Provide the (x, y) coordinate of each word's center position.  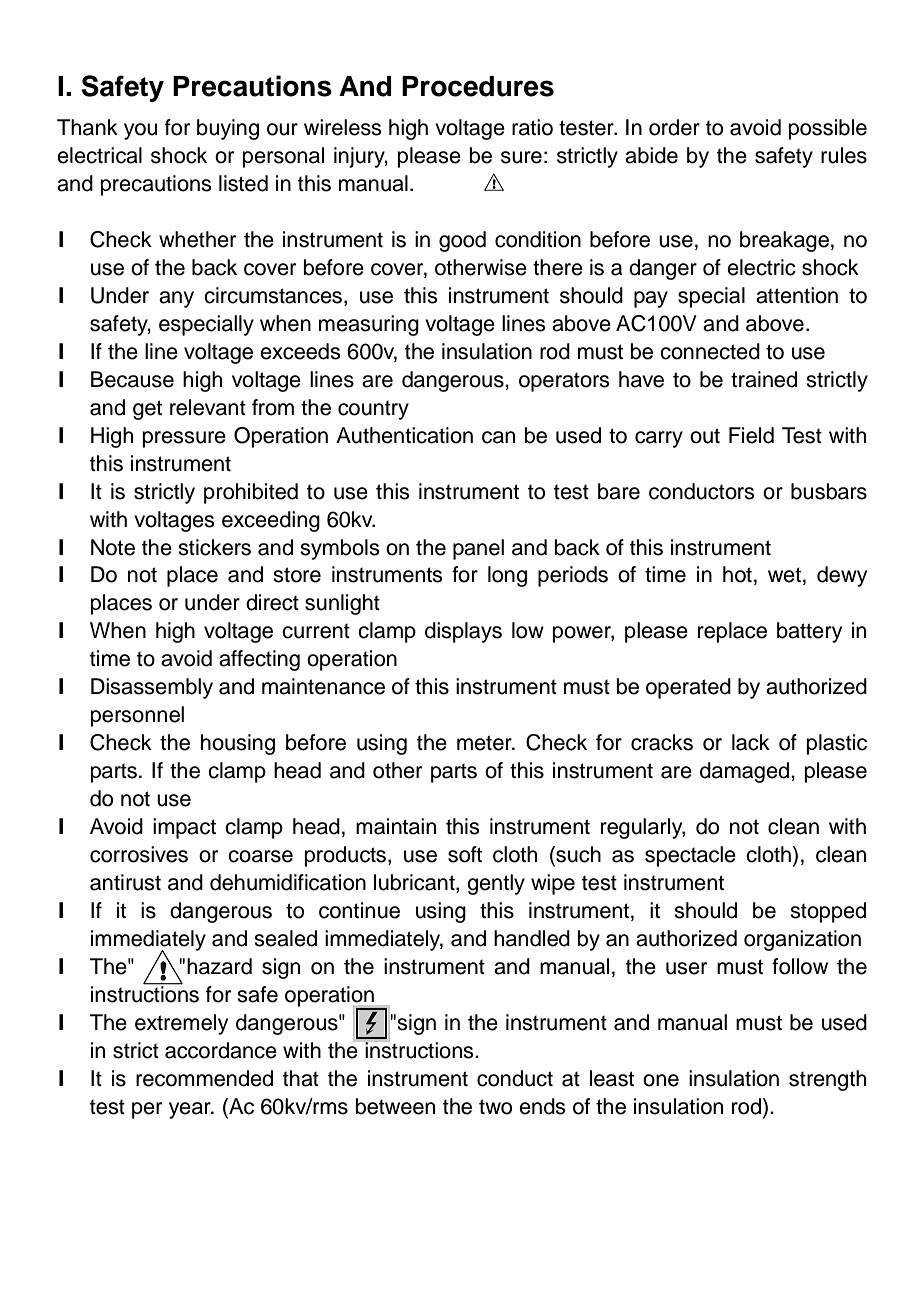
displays (463, 632)
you (140, 131)
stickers (214, 547)
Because (132, 379)
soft (465, 854)
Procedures (478, 86)
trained (764, 379)
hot (737, 574)
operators (564, 382)
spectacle (690, 856)
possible (828, 129)
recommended (204, 1078)
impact (184, 828)
